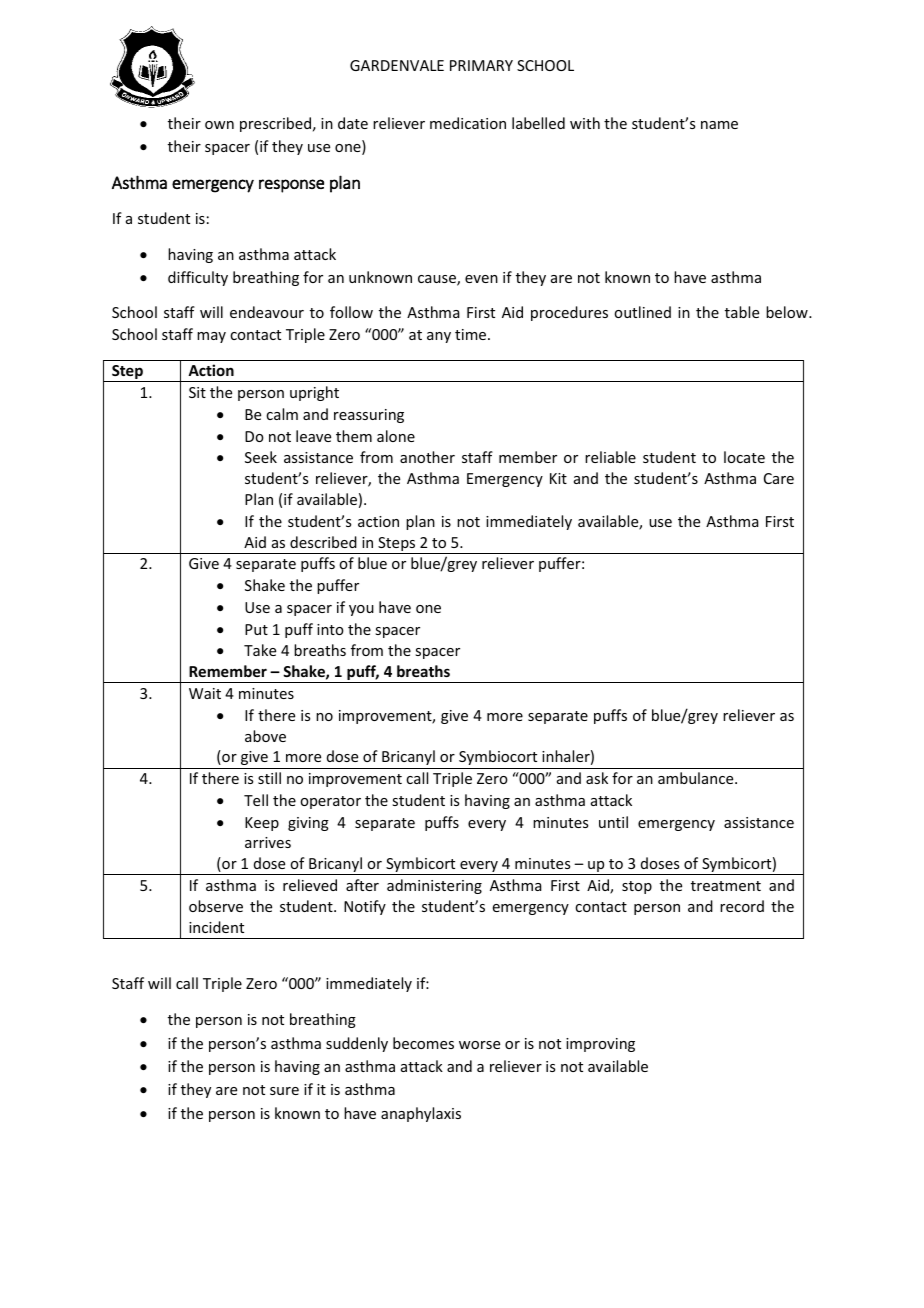  Describe the element at coordinates (479, 1045) in the screenshot. I see `worse` at that location.
